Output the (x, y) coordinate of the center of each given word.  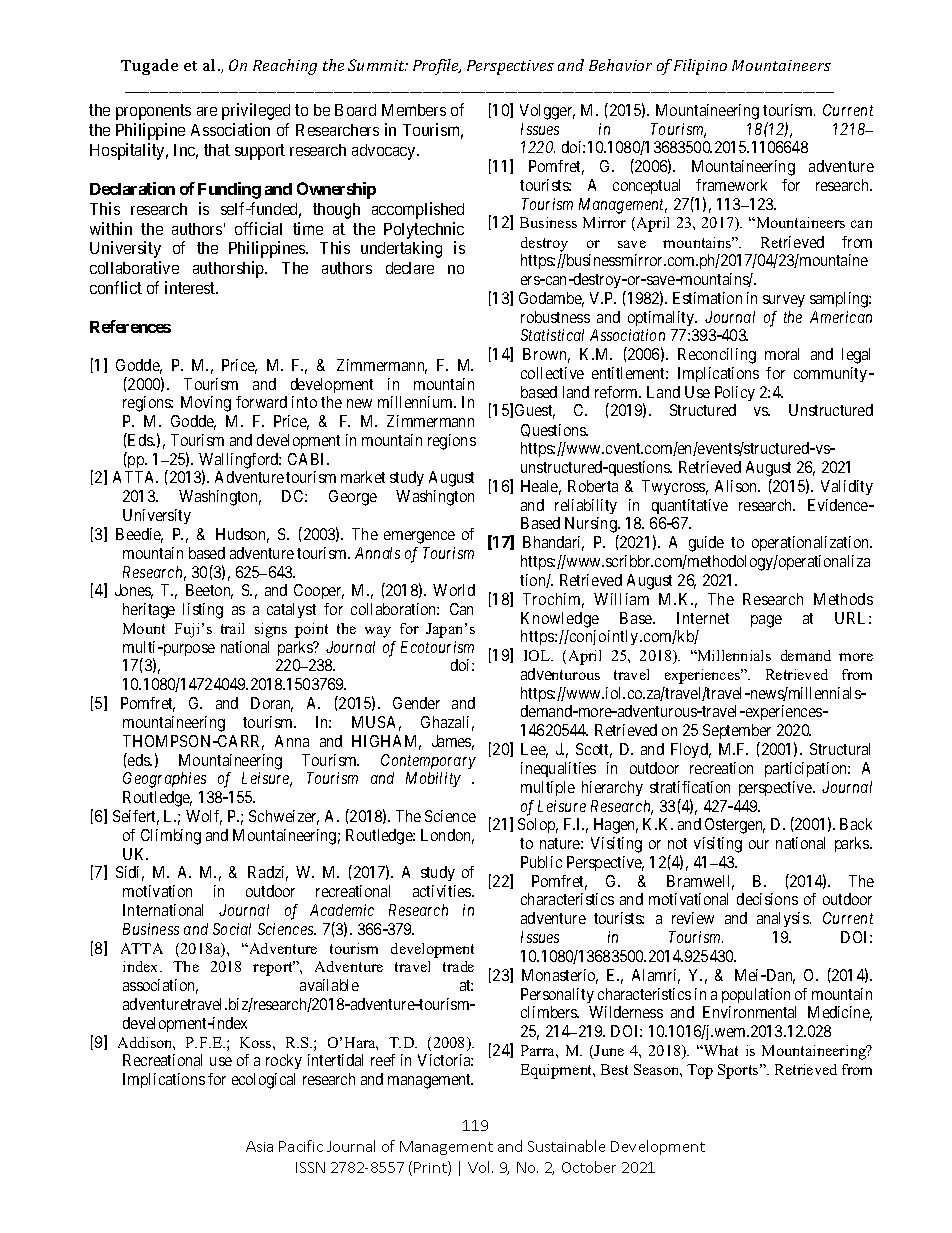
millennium (416, 402)
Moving (206, 404)
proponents (153, 112)
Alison (737, 486)
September (737, 733)
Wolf (204, 817)
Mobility (433, 779)
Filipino (700, 67)
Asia (259, 1146)
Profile (437, 67)
